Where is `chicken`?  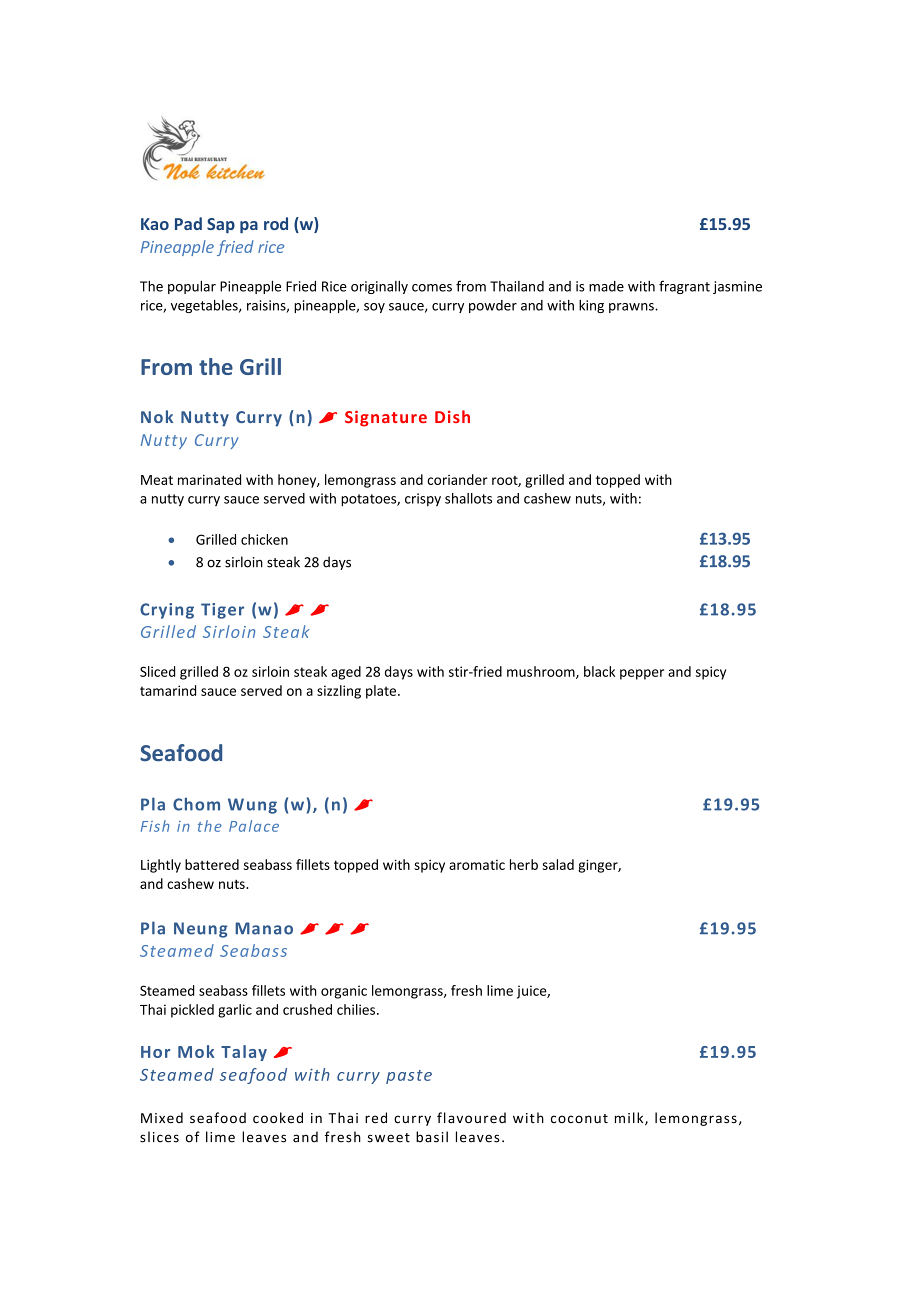 chicken is located at coordinates (264, 539).
